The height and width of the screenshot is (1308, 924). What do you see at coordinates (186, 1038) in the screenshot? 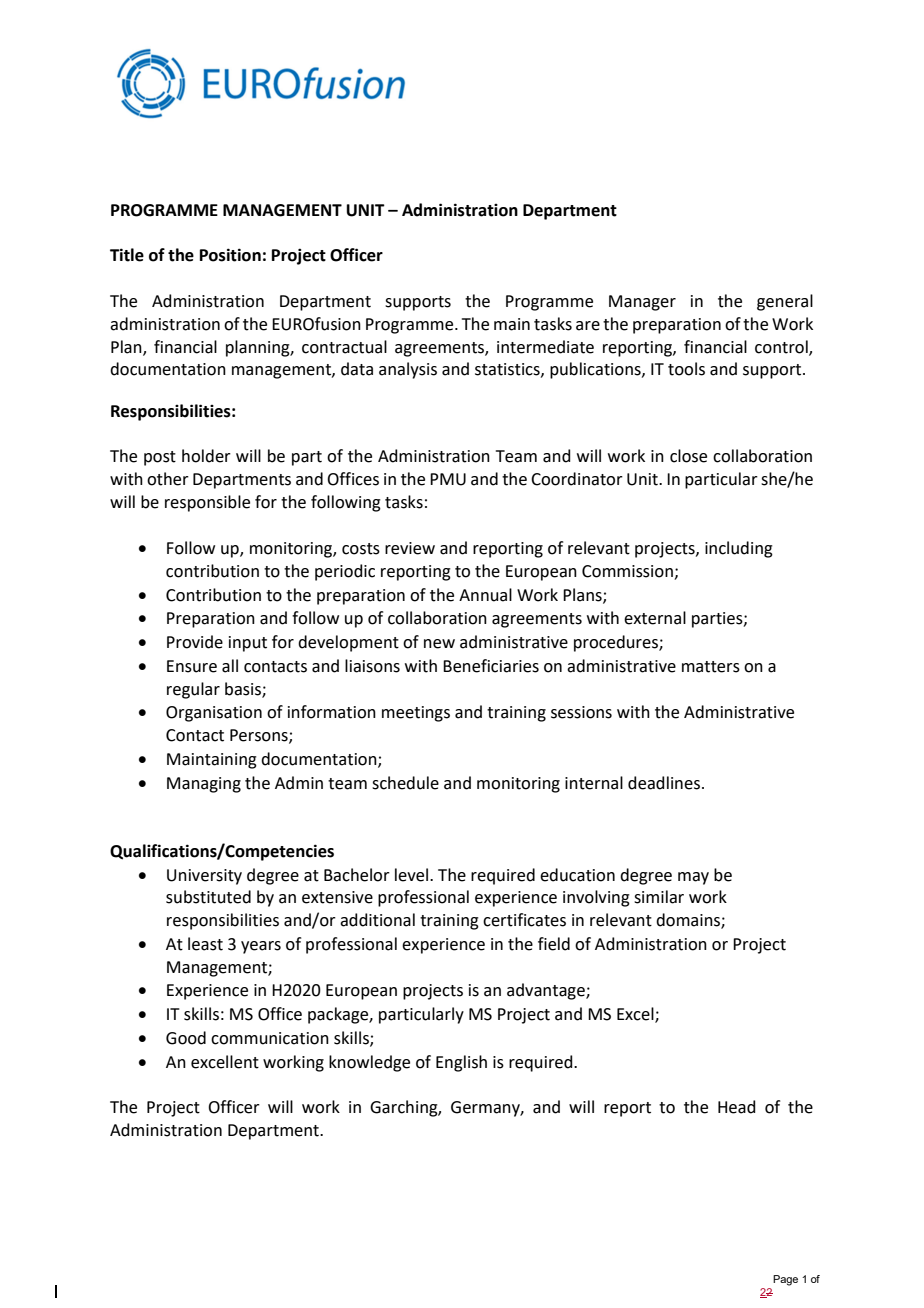
I see `Good` at bounding box center [186, 1038].
